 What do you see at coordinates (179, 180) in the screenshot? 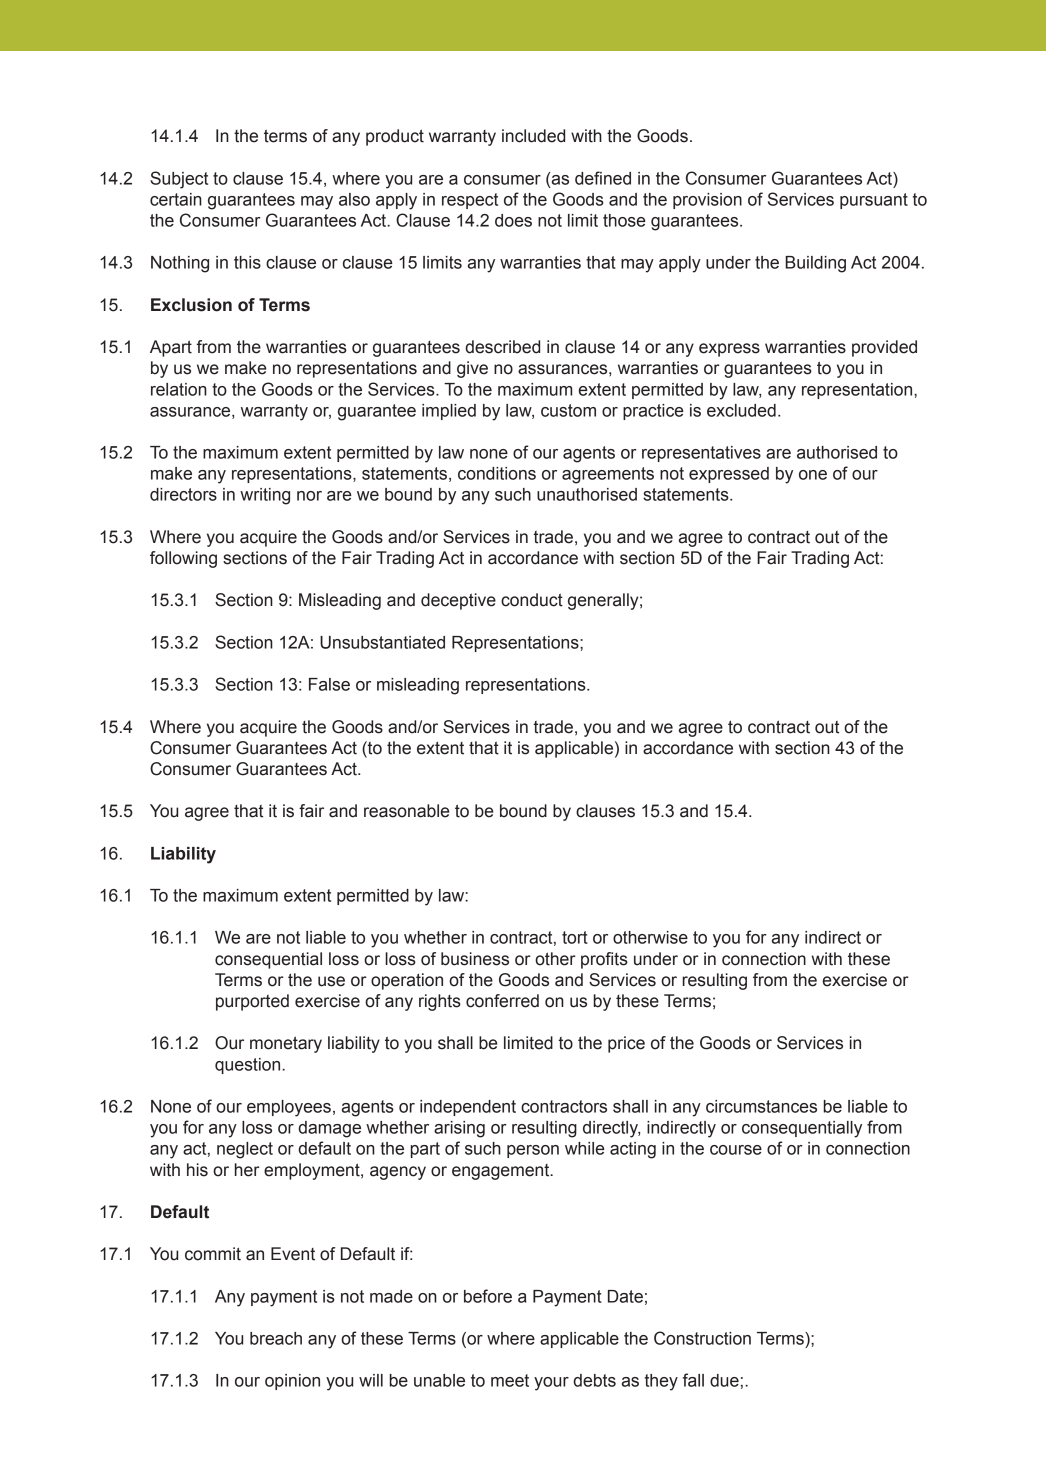
I see `Subject` at bounding box center [179, 180].
